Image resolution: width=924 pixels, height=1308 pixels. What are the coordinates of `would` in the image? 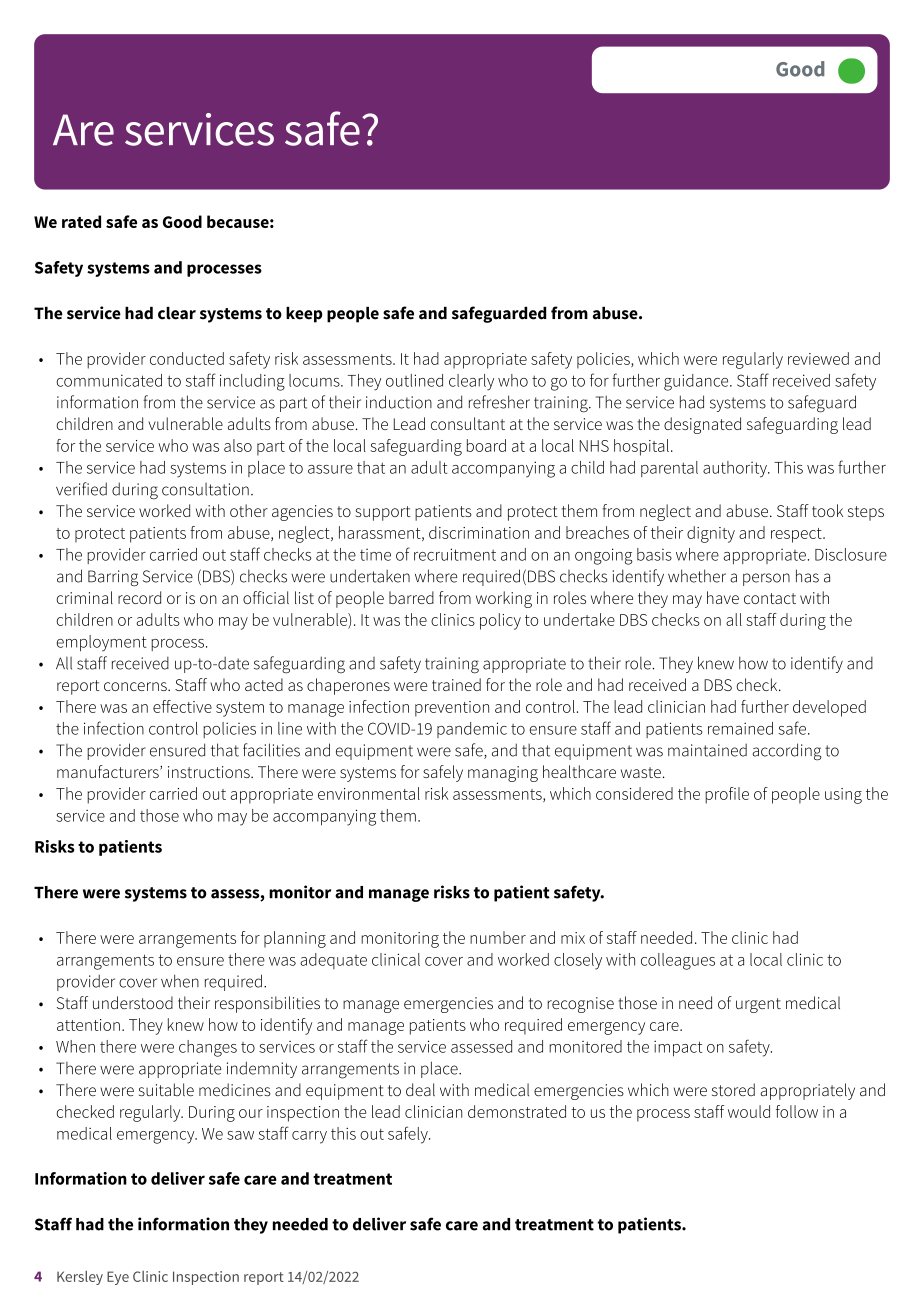 It's located at (749, 1111).
